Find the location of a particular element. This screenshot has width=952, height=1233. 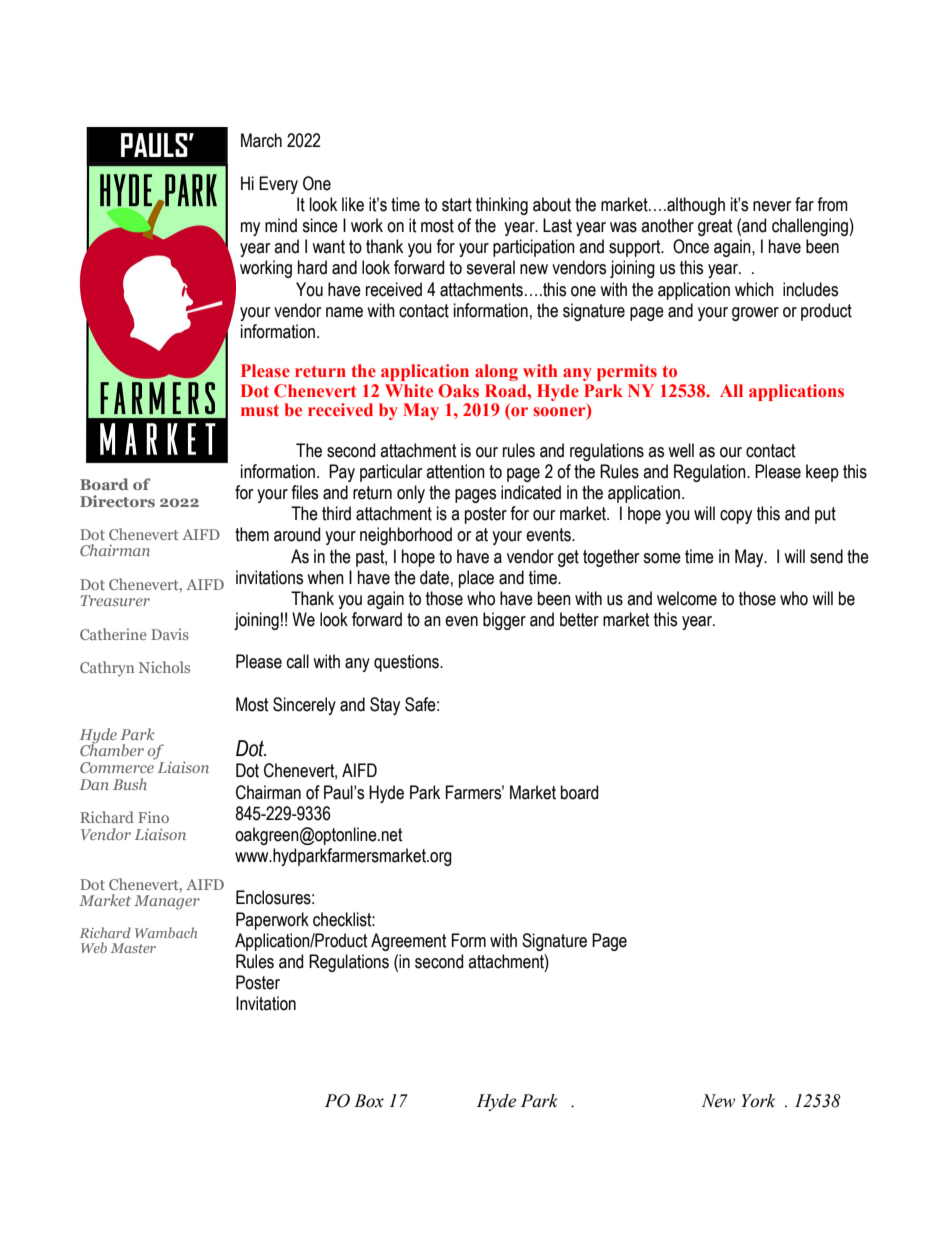

York is located at coordinates (758, 1101).
